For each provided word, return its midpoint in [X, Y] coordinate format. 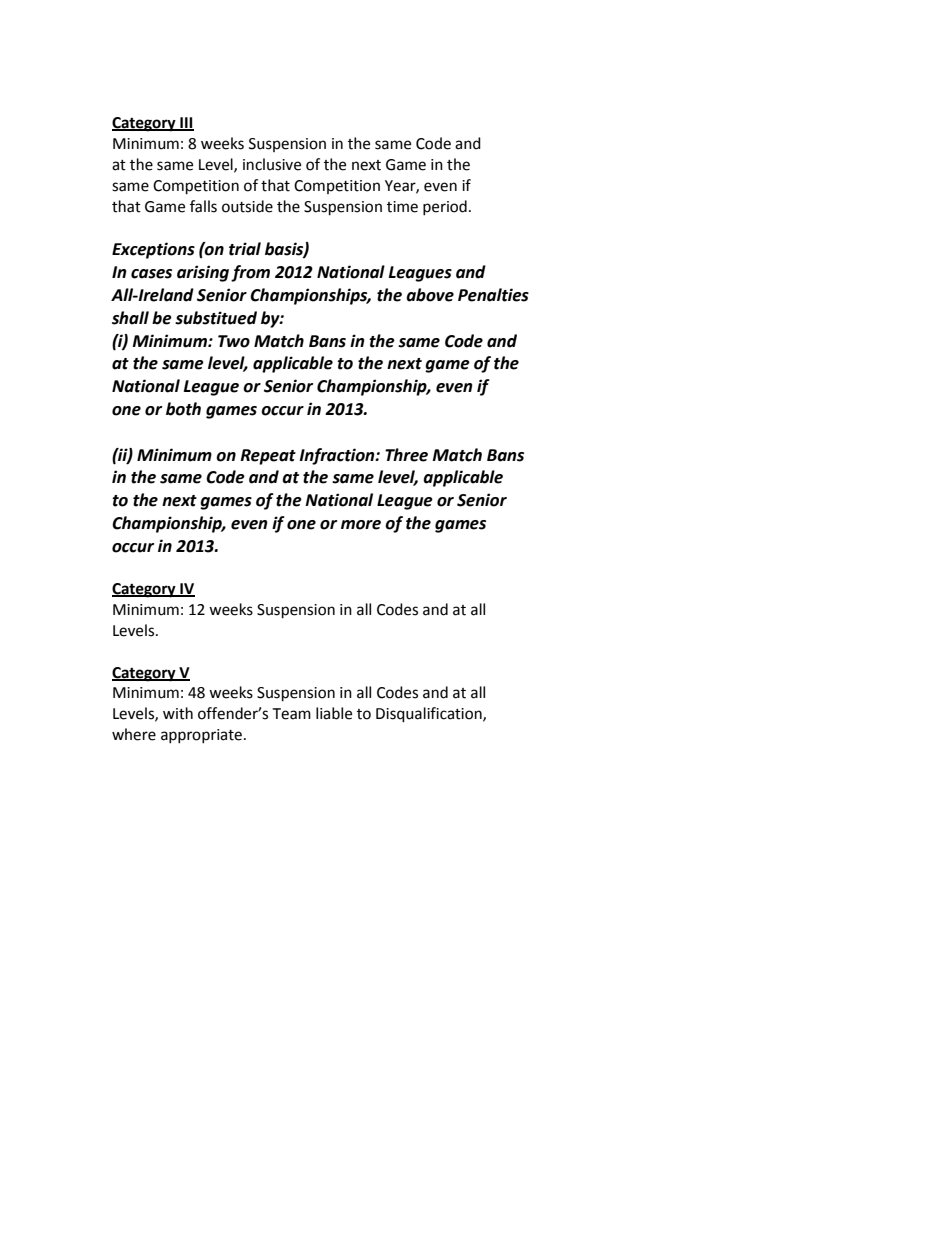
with [178, 713]
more [361, 525]
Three [406, 455]
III [186, 124]
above [430, 295]
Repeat [268, 457]
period [445, 207]
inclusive [272, 164]
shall [130, 318]
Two [234, 341]
